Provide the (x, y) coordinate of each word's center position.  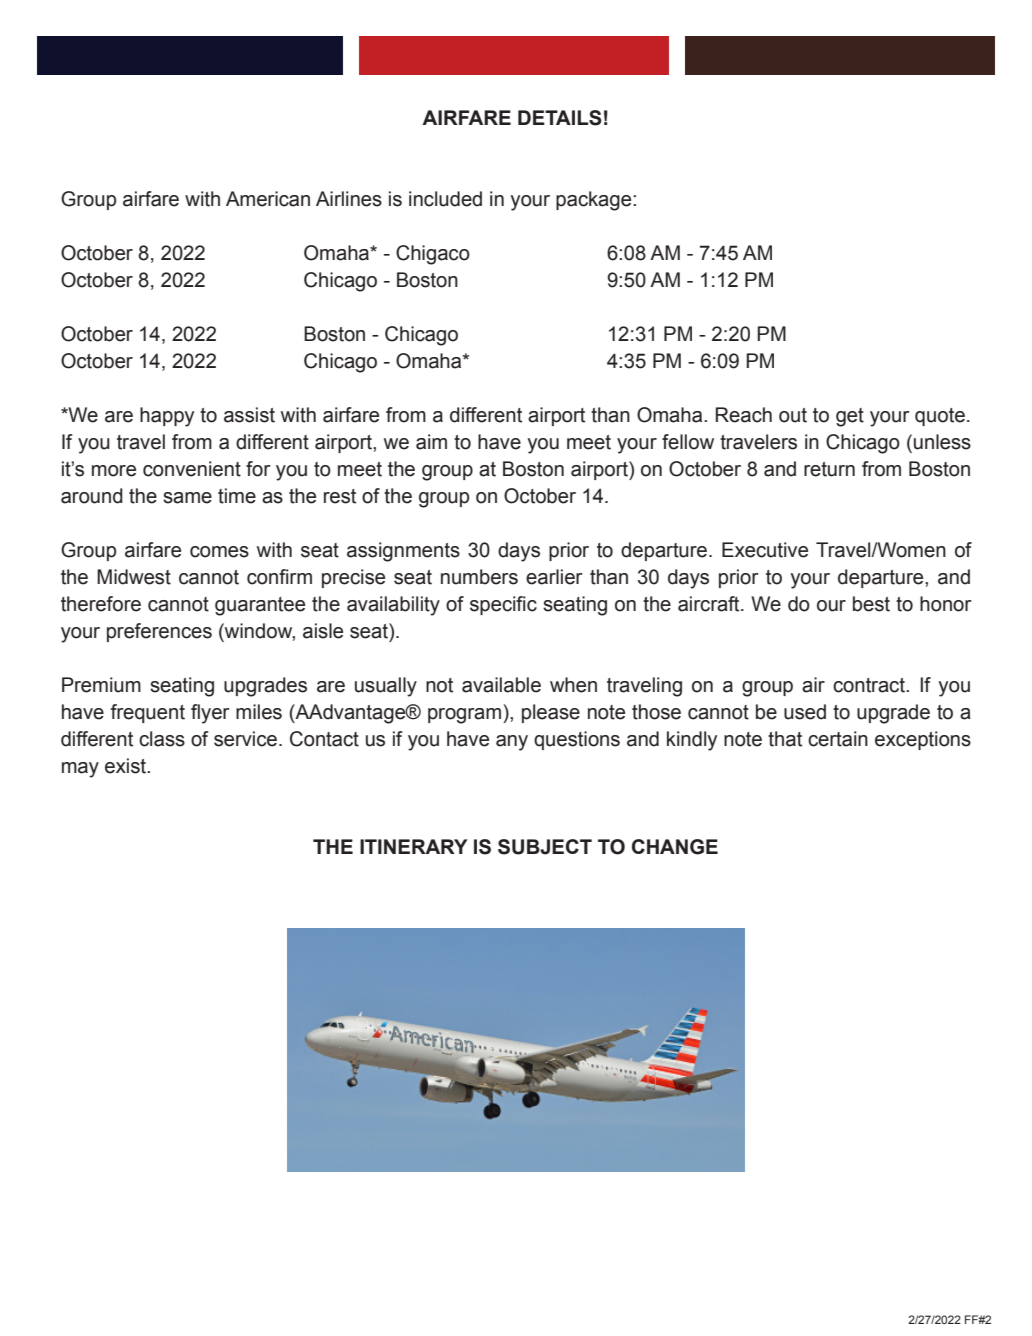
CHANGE (675, 847)
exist (126, 766)
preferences (159, 632)
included (445, 199)
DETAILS (560, 118)
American (268, 199)
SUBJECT (545, 847)
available (501, 685)
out (793, 415)
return (829, 469)
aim (431, 442)
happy (167, 417)
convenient (192, 469)
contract (870, 685)
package (595, 201)
